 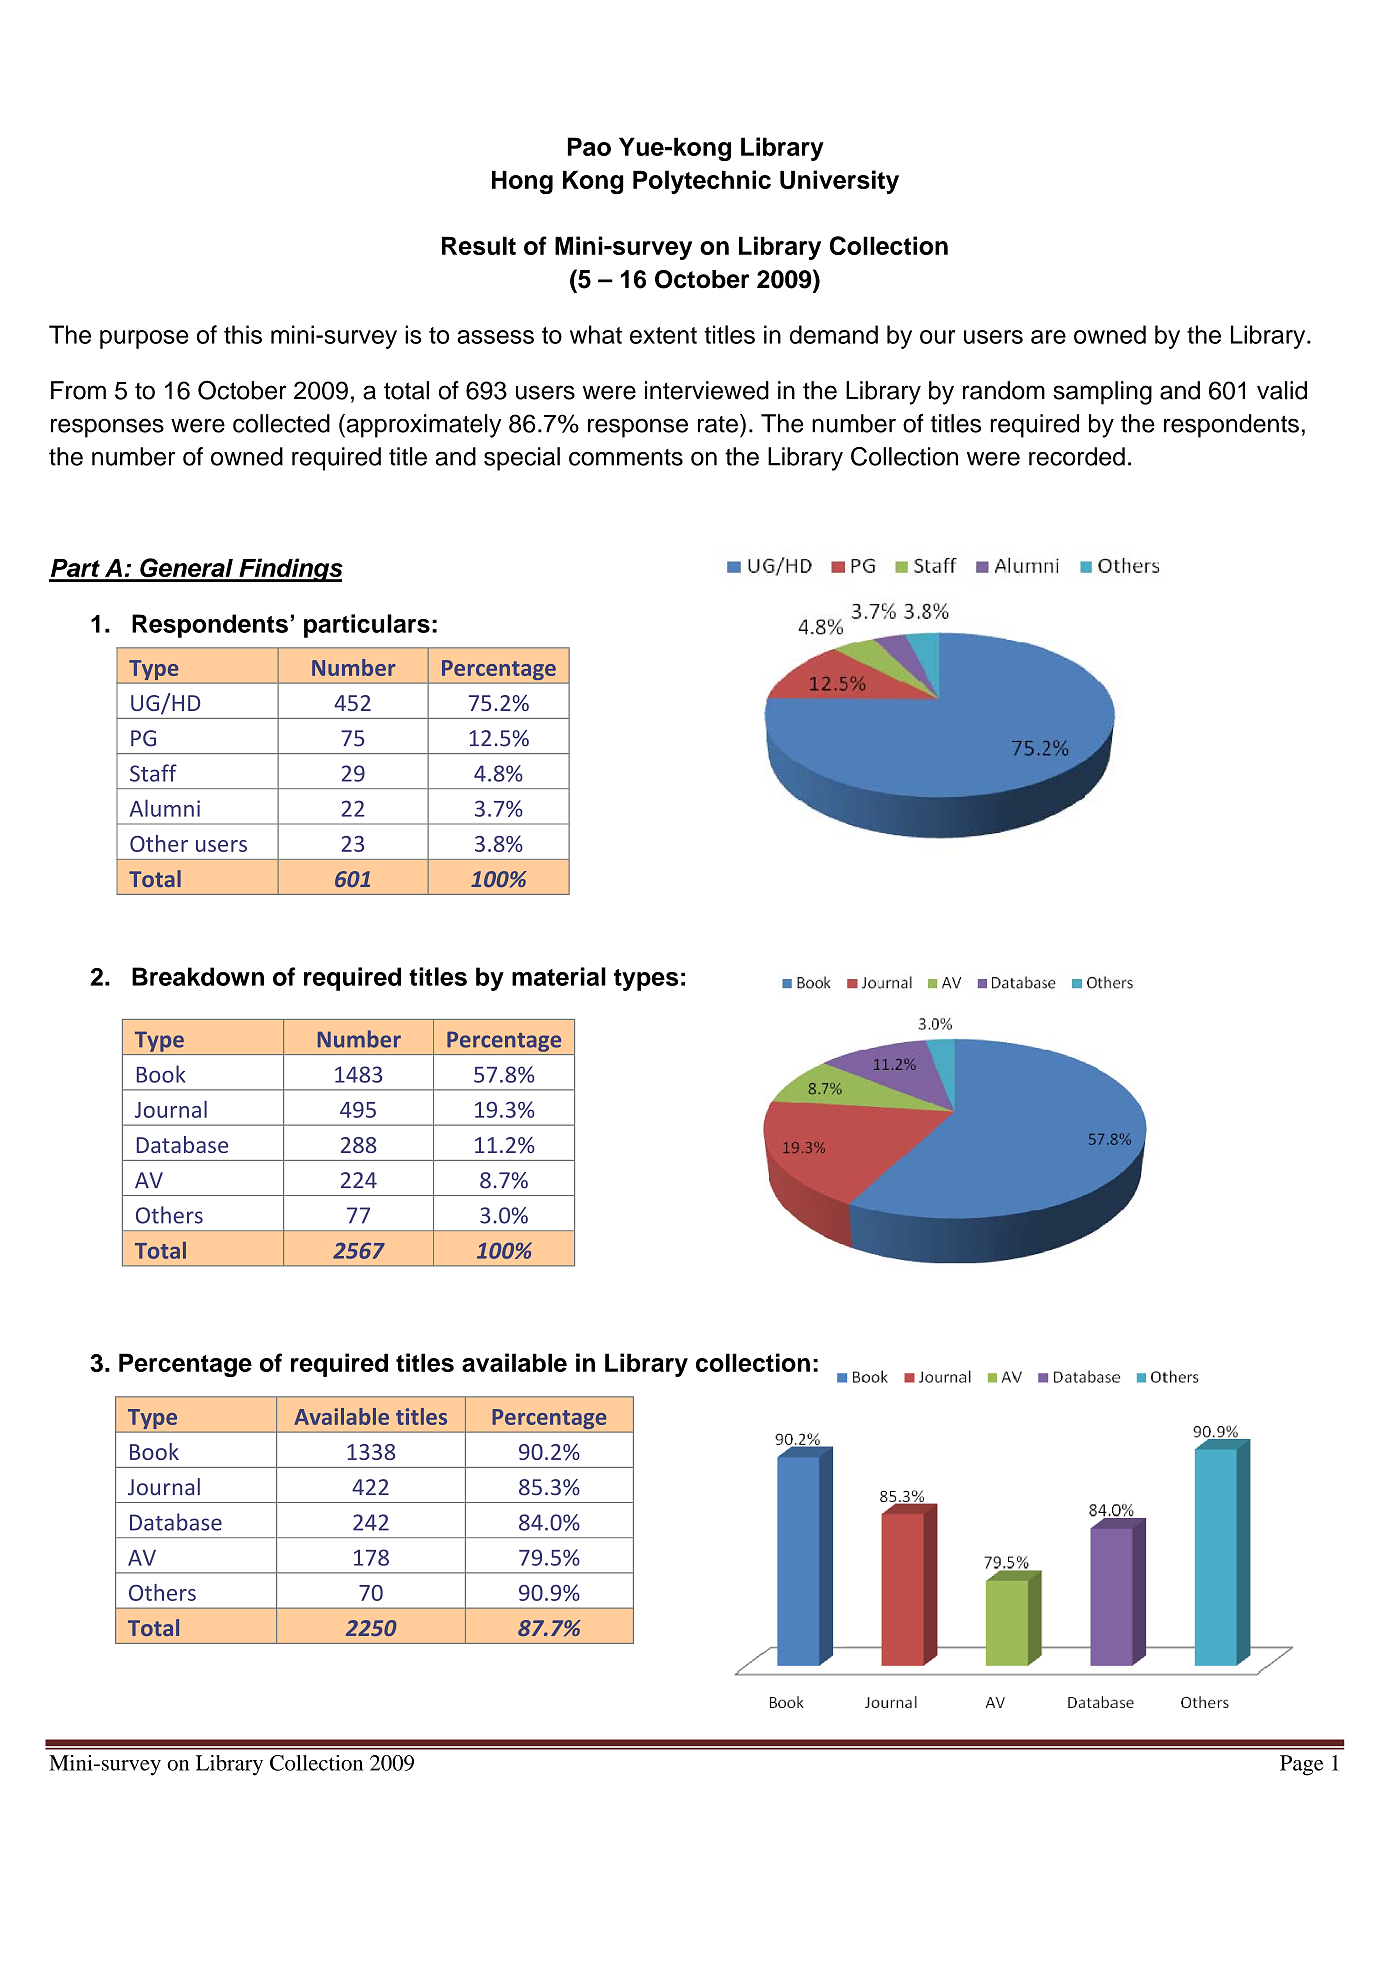 What do you see at coordinates (1077, 456) in the page?
I see `recorded` at bounding box center [1077, 456].
